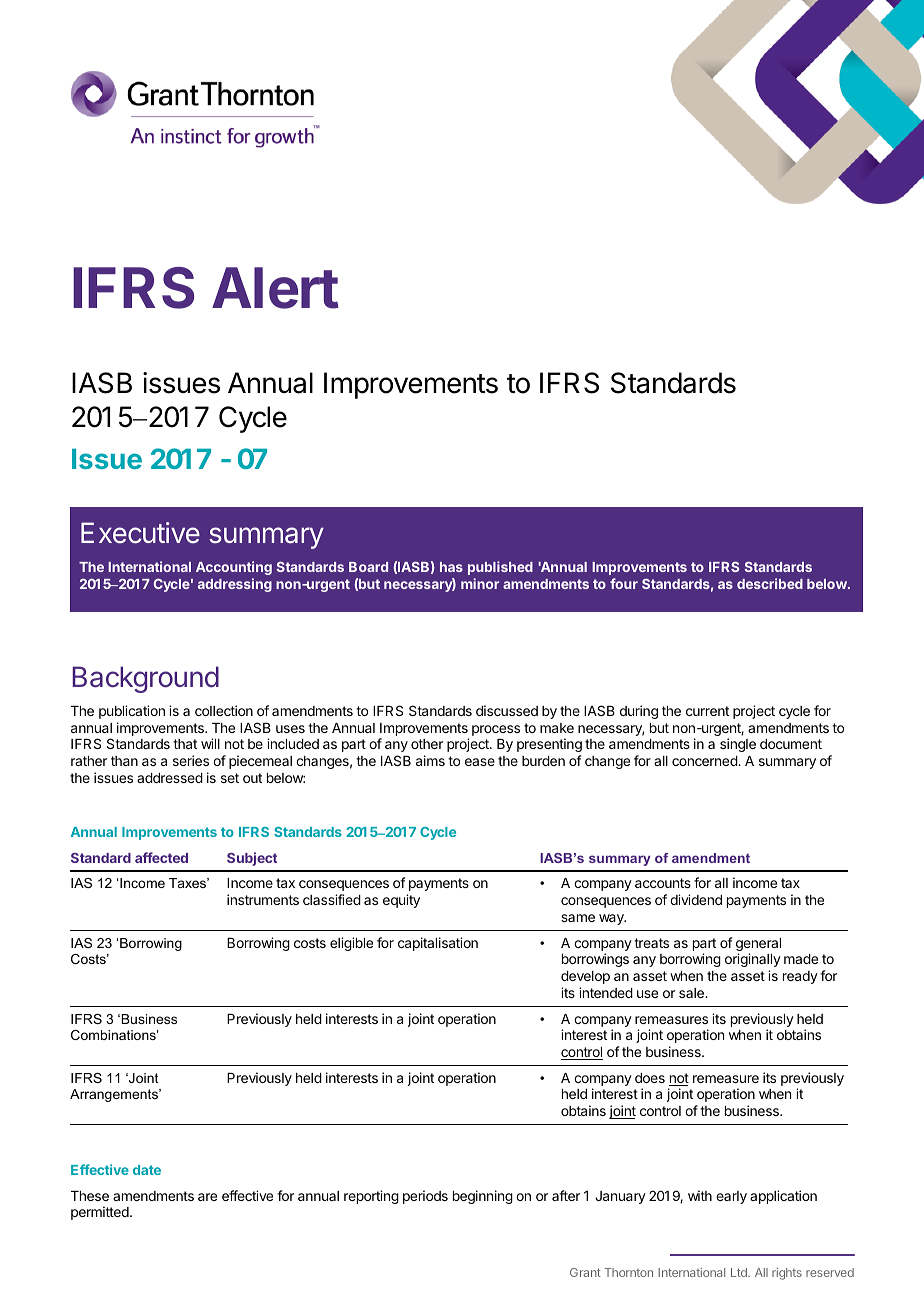  I want to click on beginning, so click(483, 1197).
